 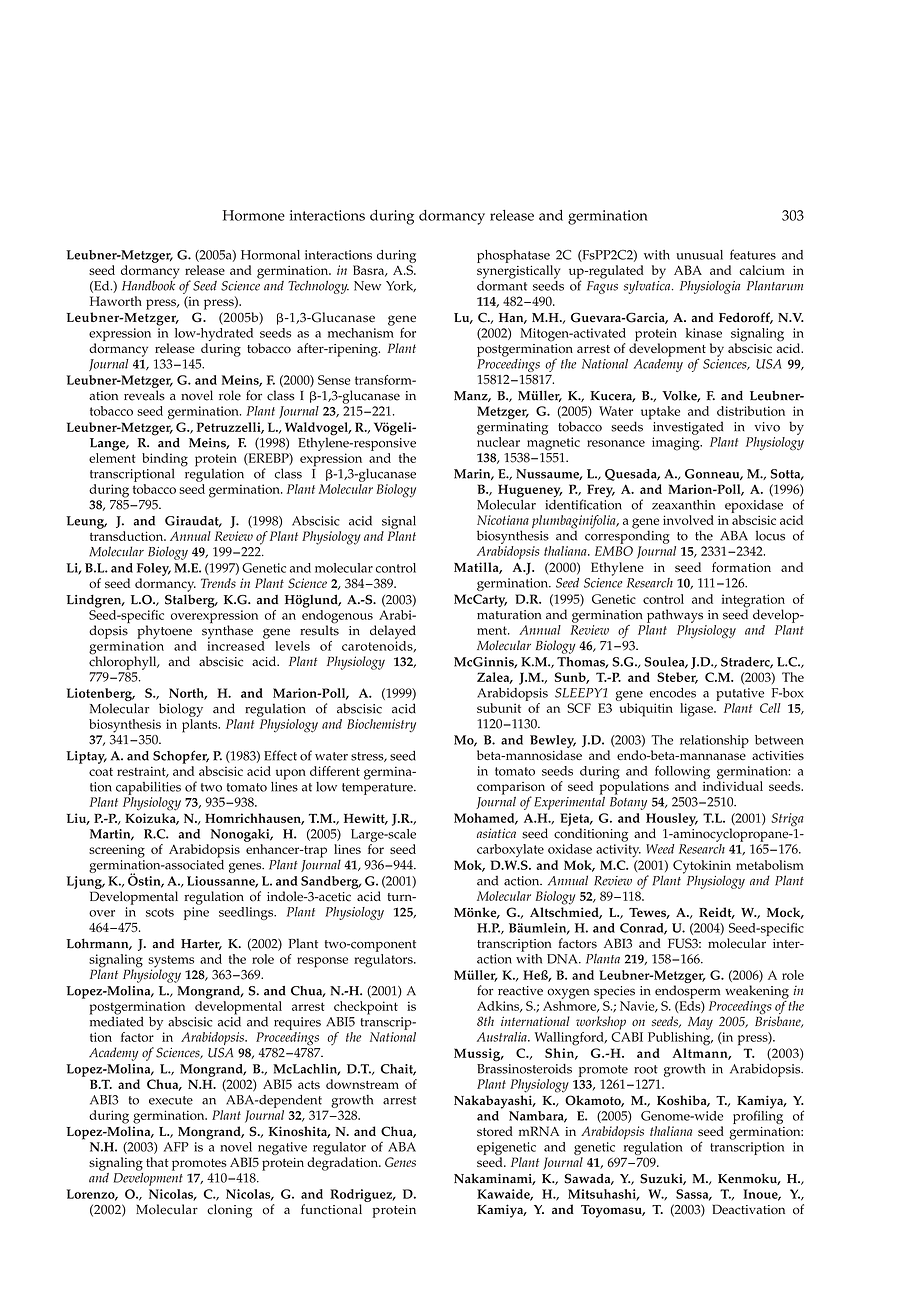 What do you see at coordinates (499, 708) in the screenshot?
I see `subunit` at bounding box center [499, 708].
